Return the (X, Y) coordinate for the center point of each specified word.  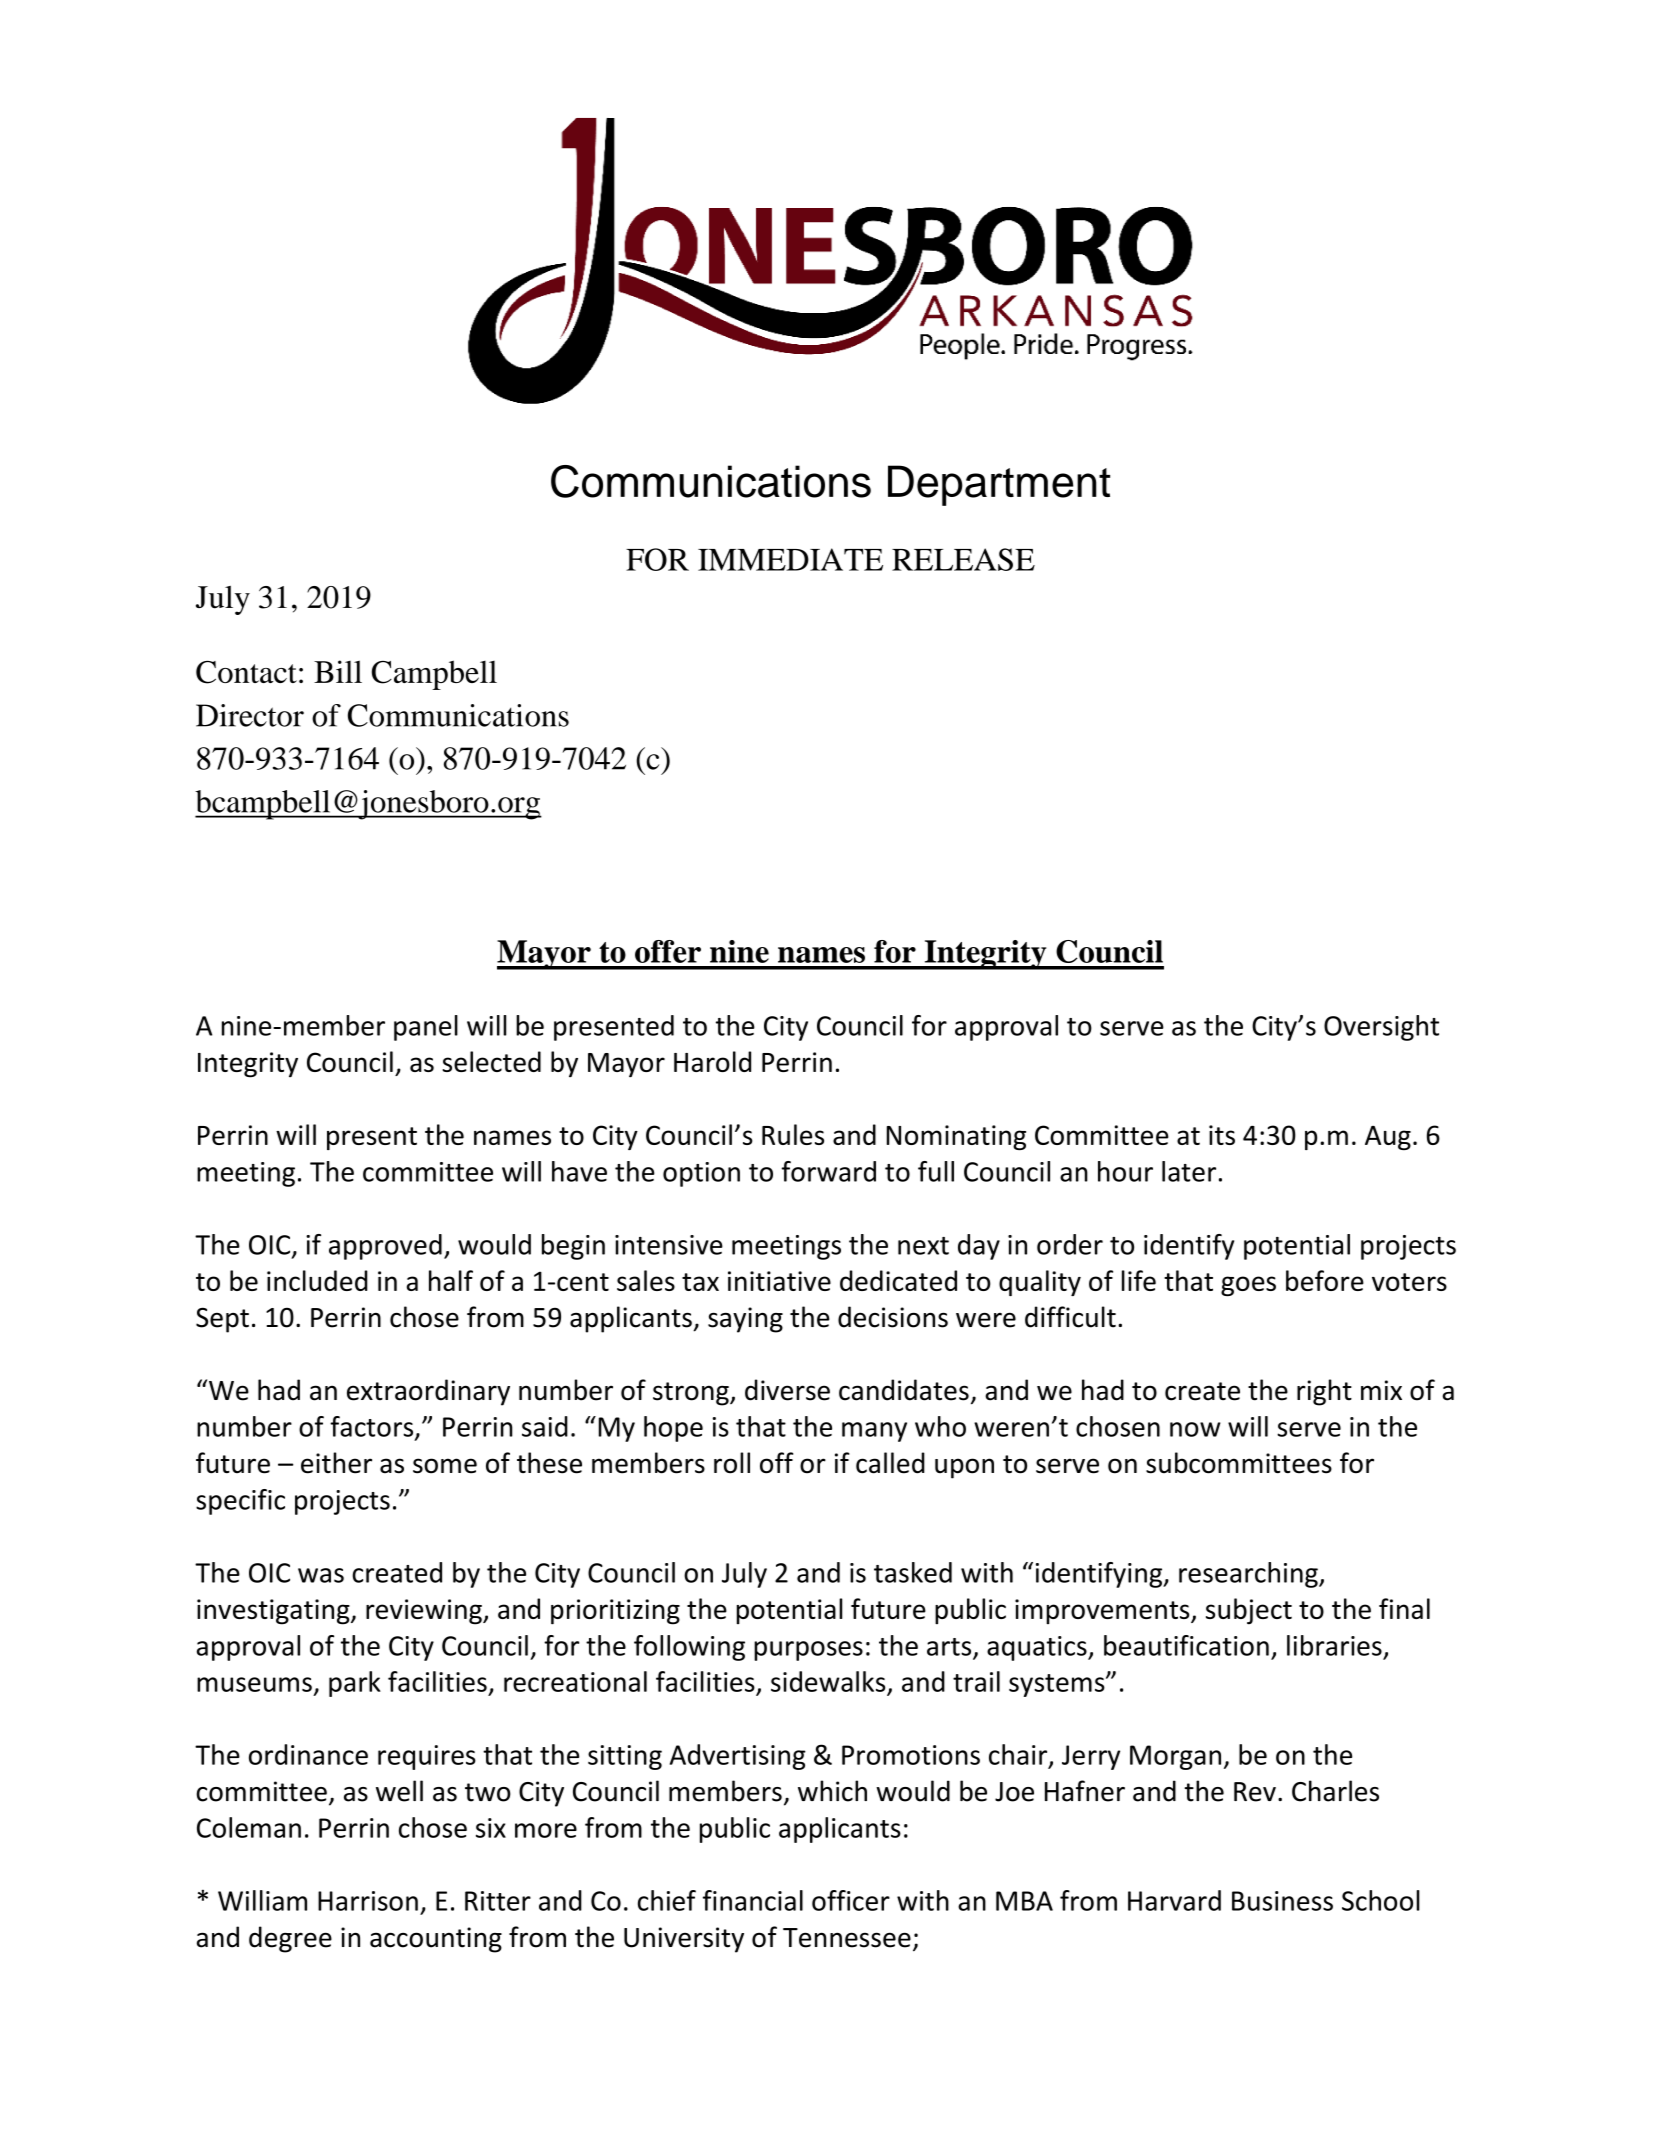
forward (829, 1171)
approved (385, 1247)
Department (999, 485)
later (1189, 1171)
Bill (338, 671)
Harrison (368, 1901)
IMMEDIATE (790, 559)
